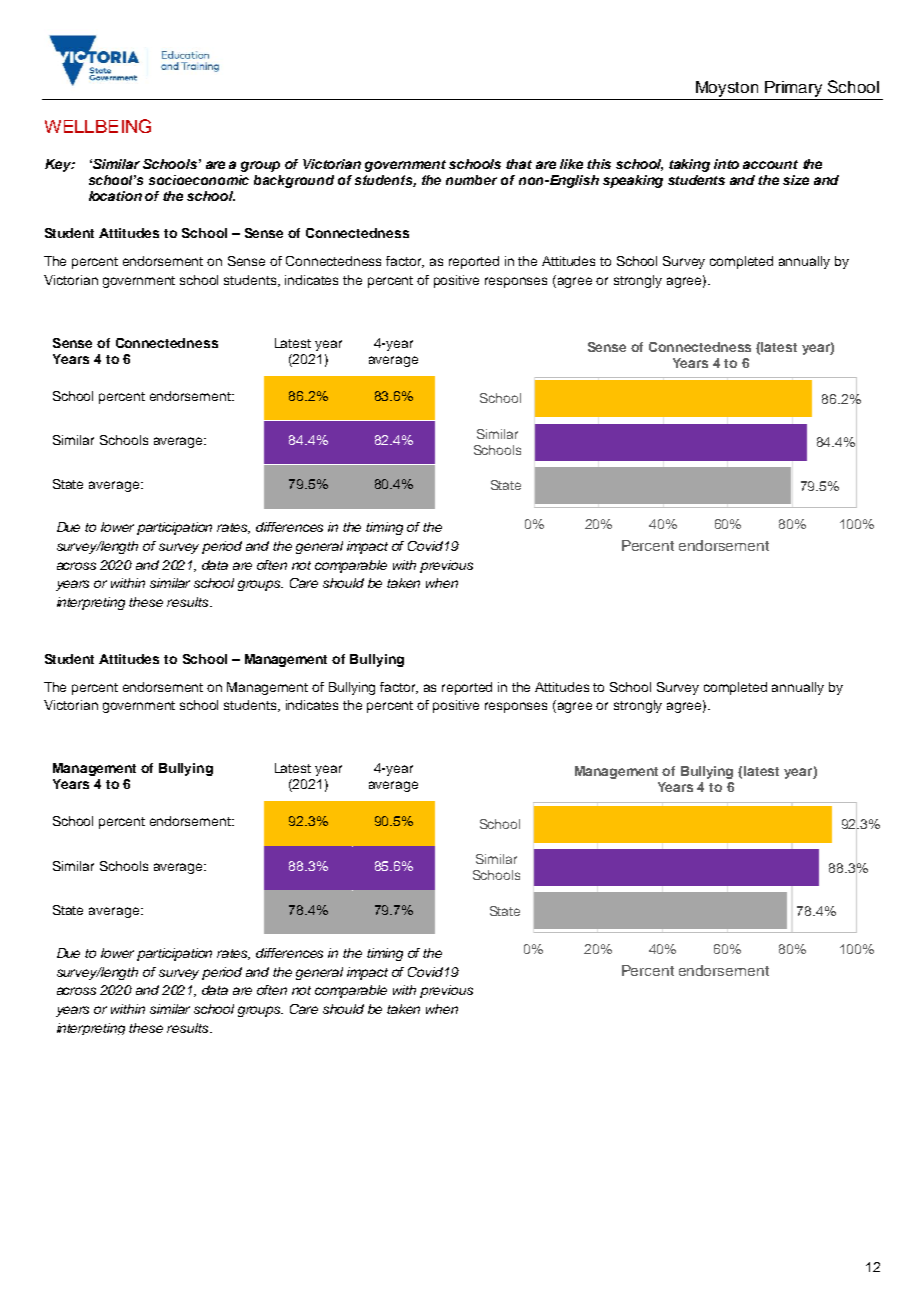 Image resolution: width=924 pixels, height=1309 pixels. What do you see at coordinates (294, 181) in the screenshot?
I see `background` at bounding box center [294, 181].
